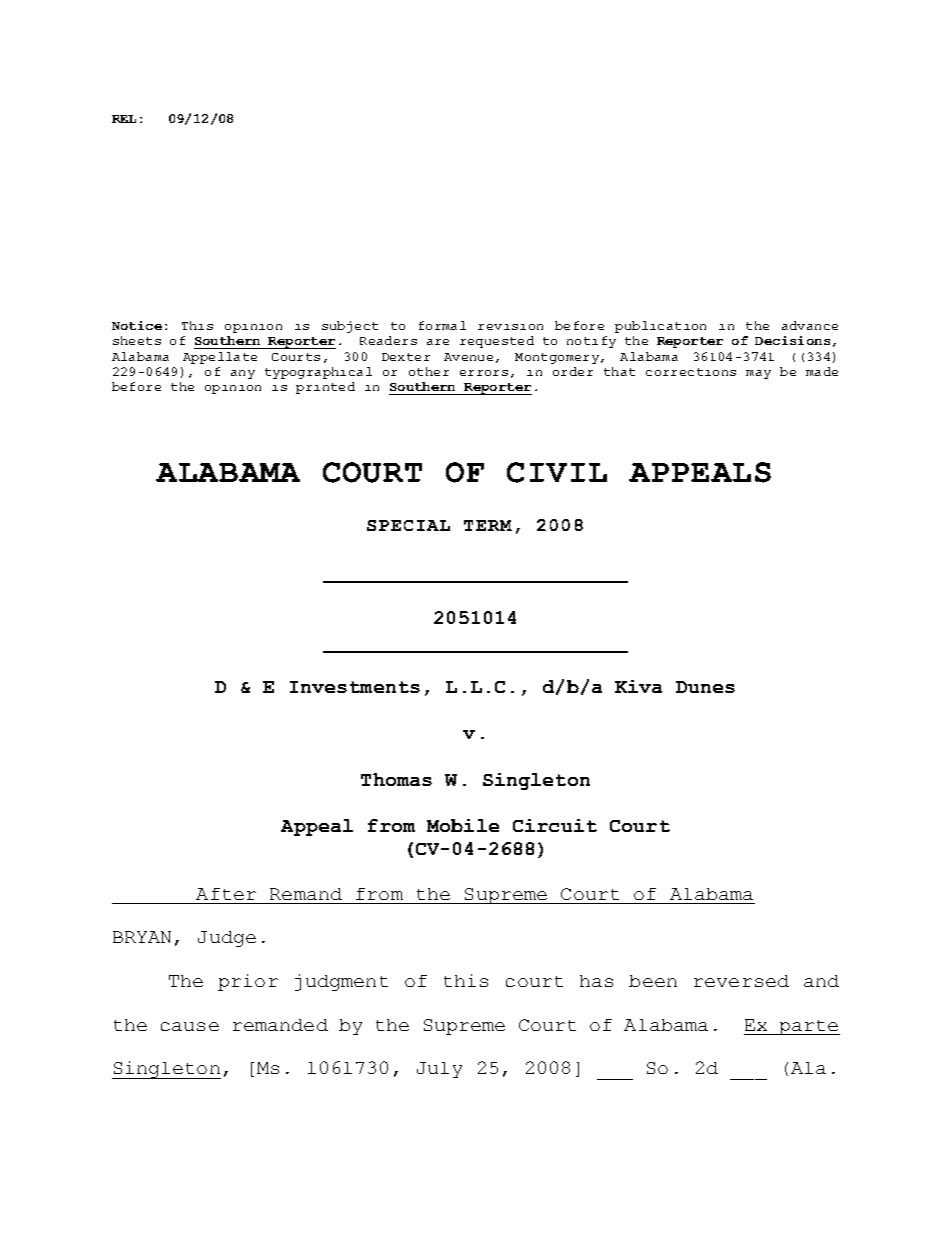 The image size is (952, 1233). What do you see at coordinates (488, 525) in the image?
I see `TERM` at bounding box center [488, 525].
